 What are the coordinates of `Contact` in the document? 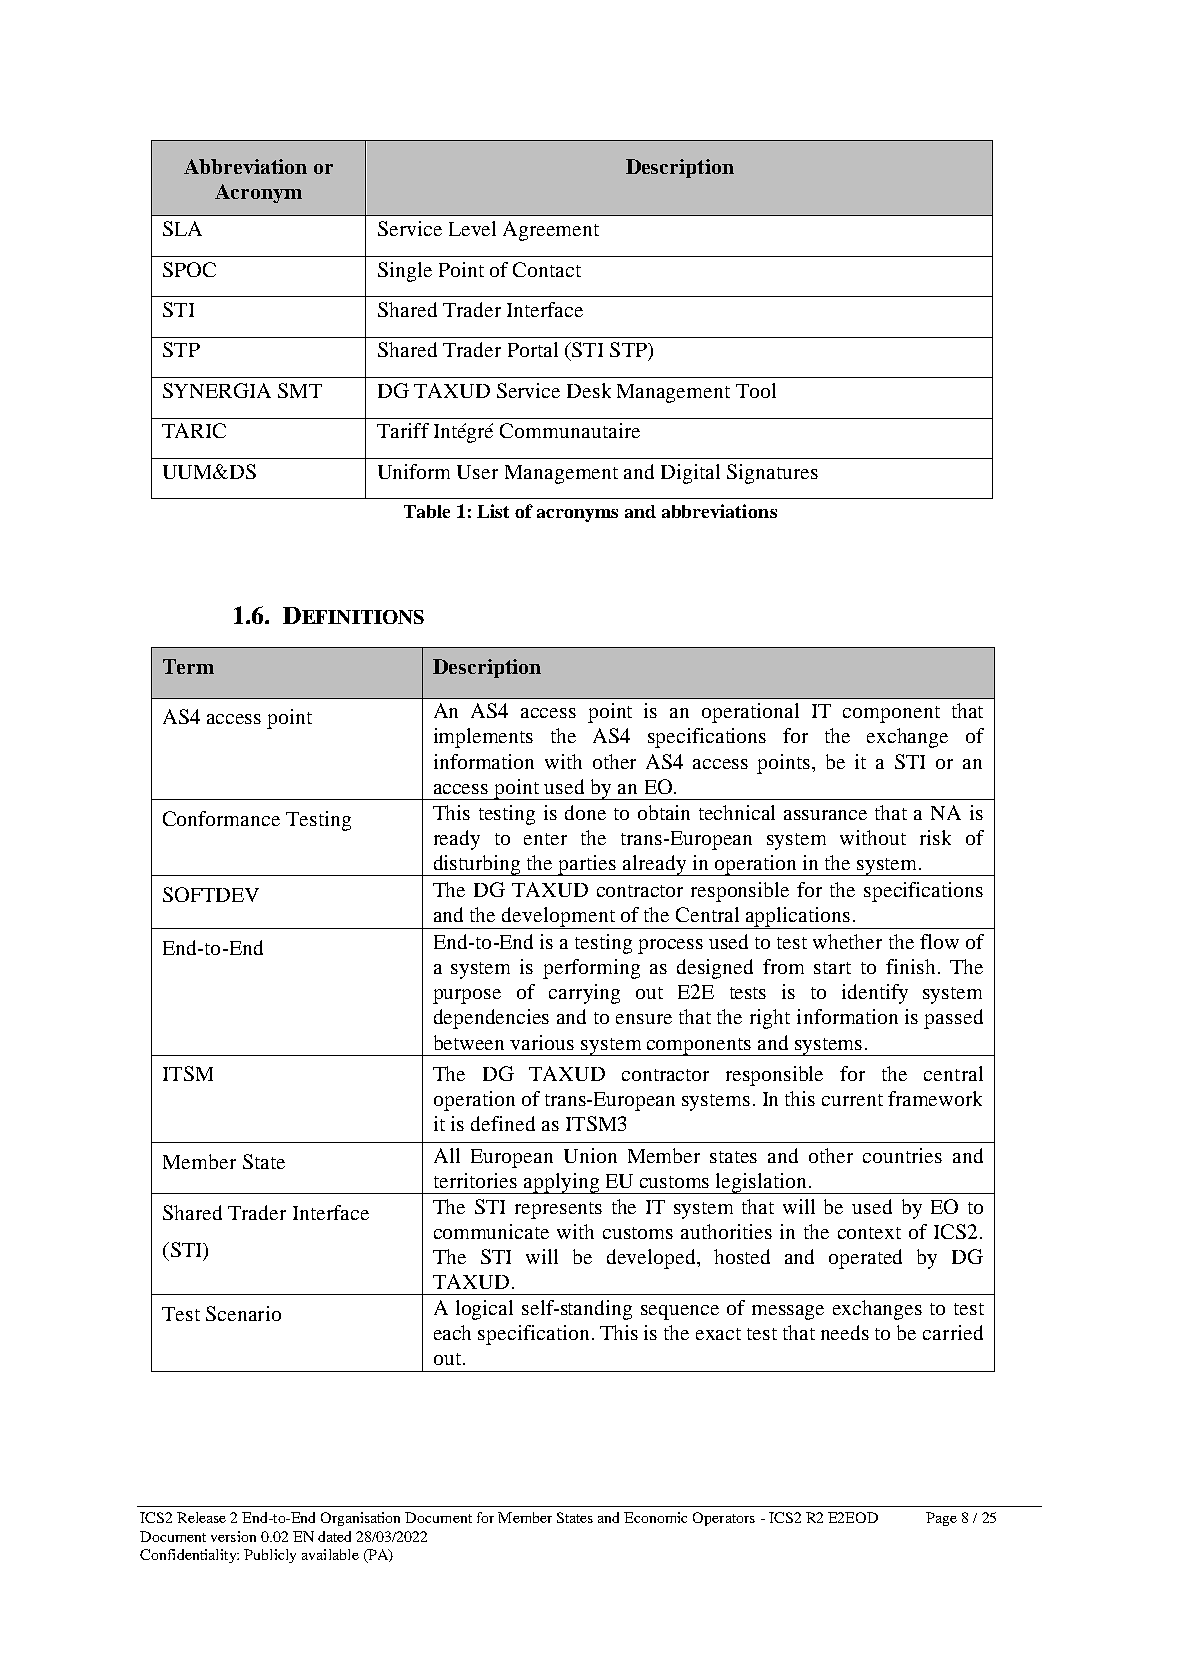 It's located at (547, 269).
